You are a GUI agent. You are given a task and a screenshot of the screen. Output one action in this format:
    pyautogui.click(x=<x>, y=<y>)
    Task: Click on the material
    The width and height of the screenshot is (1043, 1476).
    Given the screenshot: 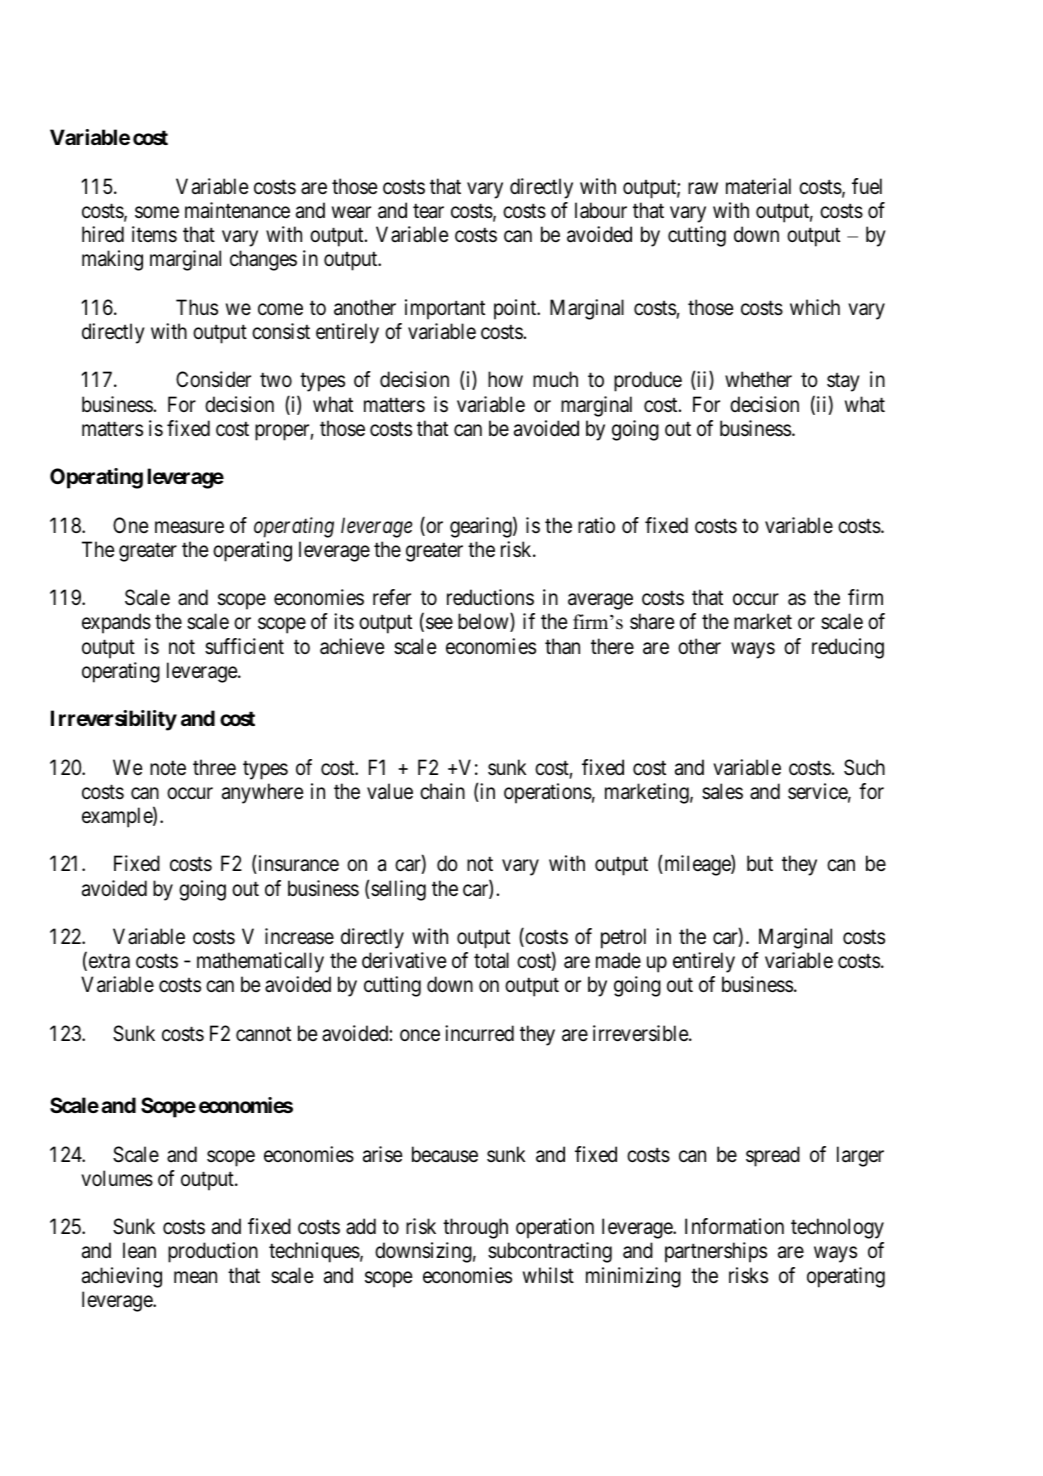 What is the action you would take?
    pyautogui.click(x=758, y=186)
